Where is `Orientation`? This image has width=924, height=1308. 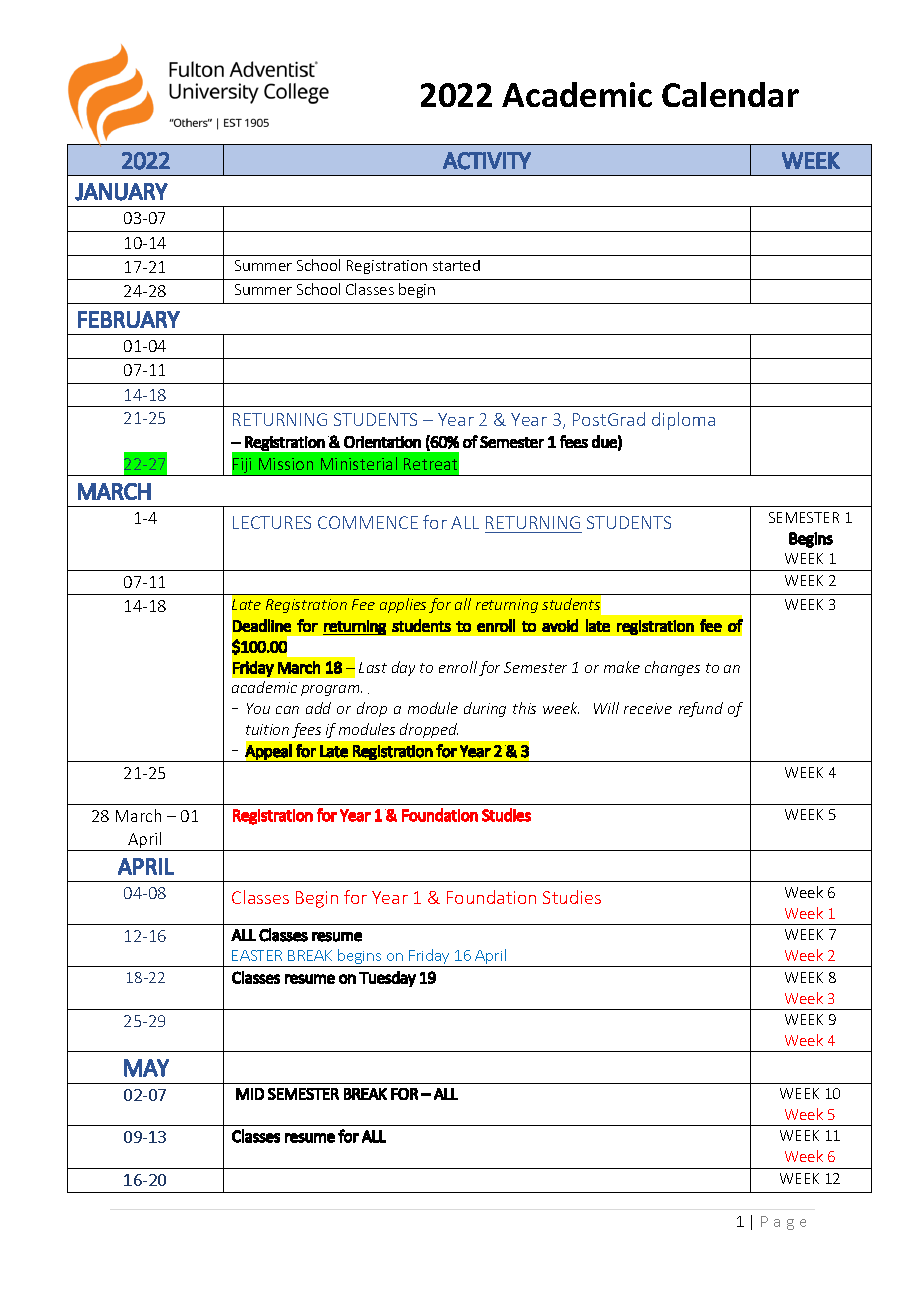
Orientation is located at coordinates (382, 442).
